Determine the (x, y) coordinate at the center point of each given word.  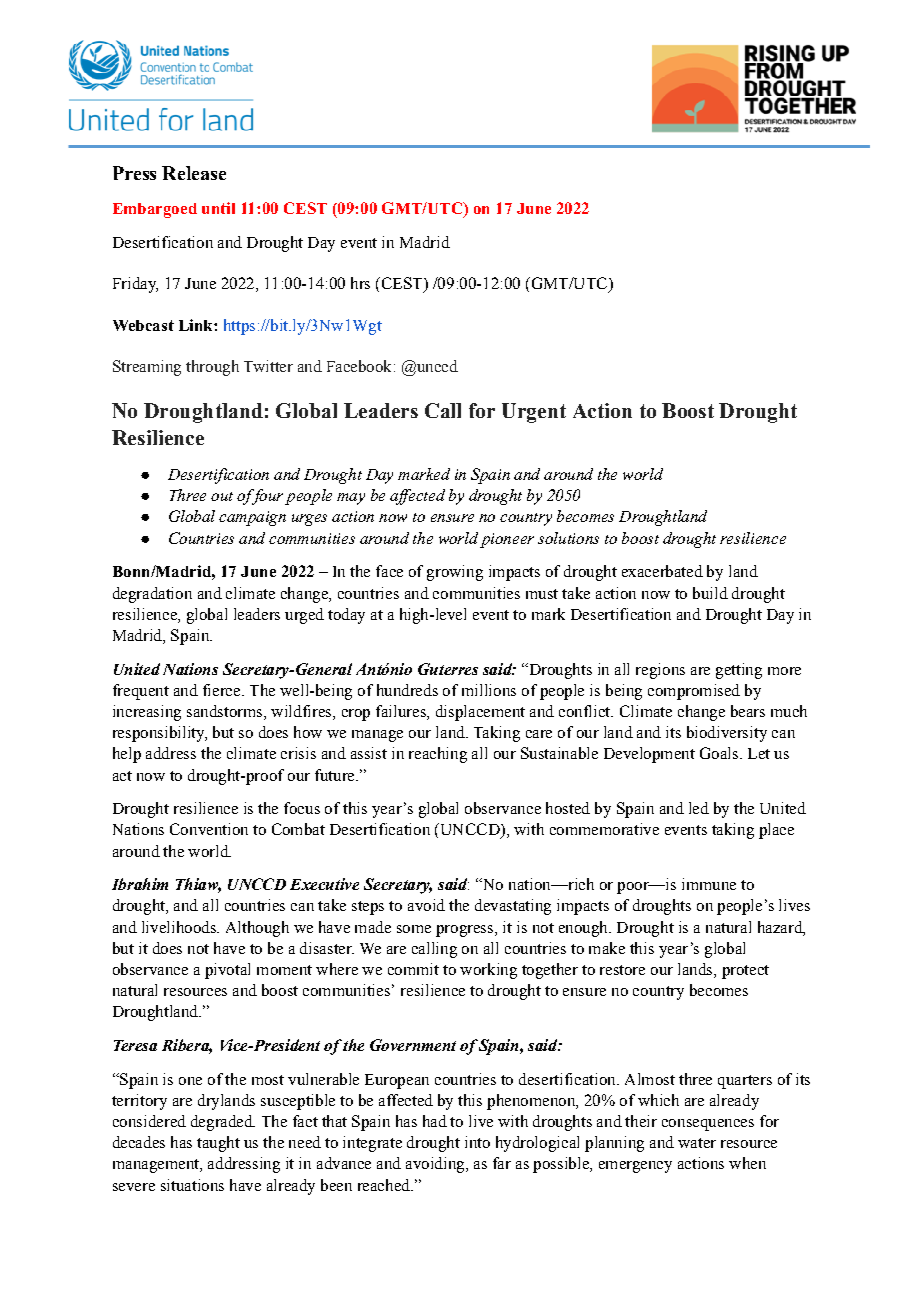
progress (466, 931)
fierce (223, 690)
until (218, 208)
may (351, 499)
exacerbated (662, 571)
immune (709, 884)
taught (218, 1144)
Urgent (534, 413)
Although (257, 929)
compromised (694, 692)
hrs (360, 283)
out (222, 496)
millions (489, 690)
